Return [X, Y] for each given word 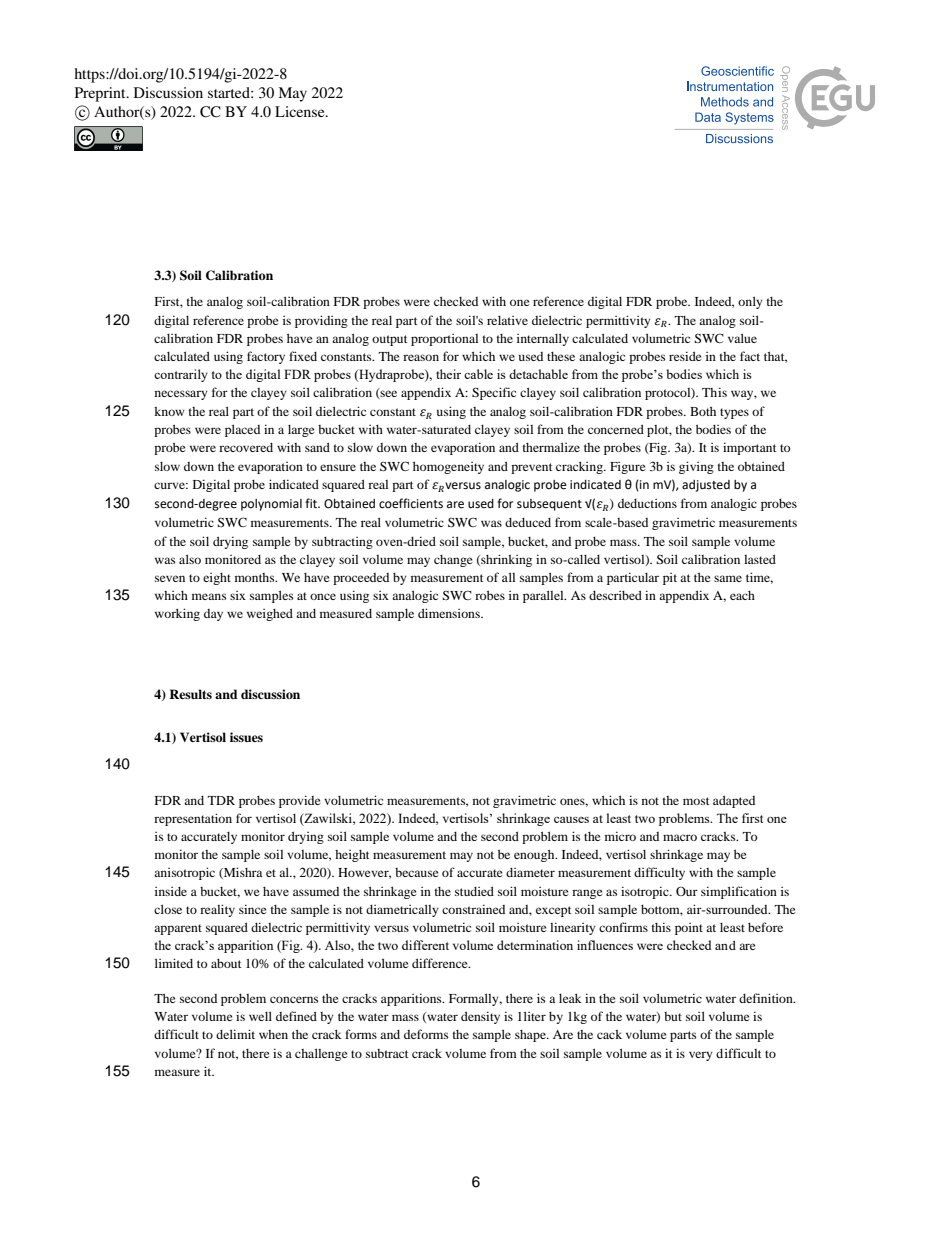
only [750, 302]
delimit [235, 1034]
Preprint [101, 94]
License [301, 111]
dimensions [450, 613]
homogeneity [448, 468]
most [696, 801]
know [169, 411]
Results [190, 694]
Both [703, 411]
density [480, 1017]
